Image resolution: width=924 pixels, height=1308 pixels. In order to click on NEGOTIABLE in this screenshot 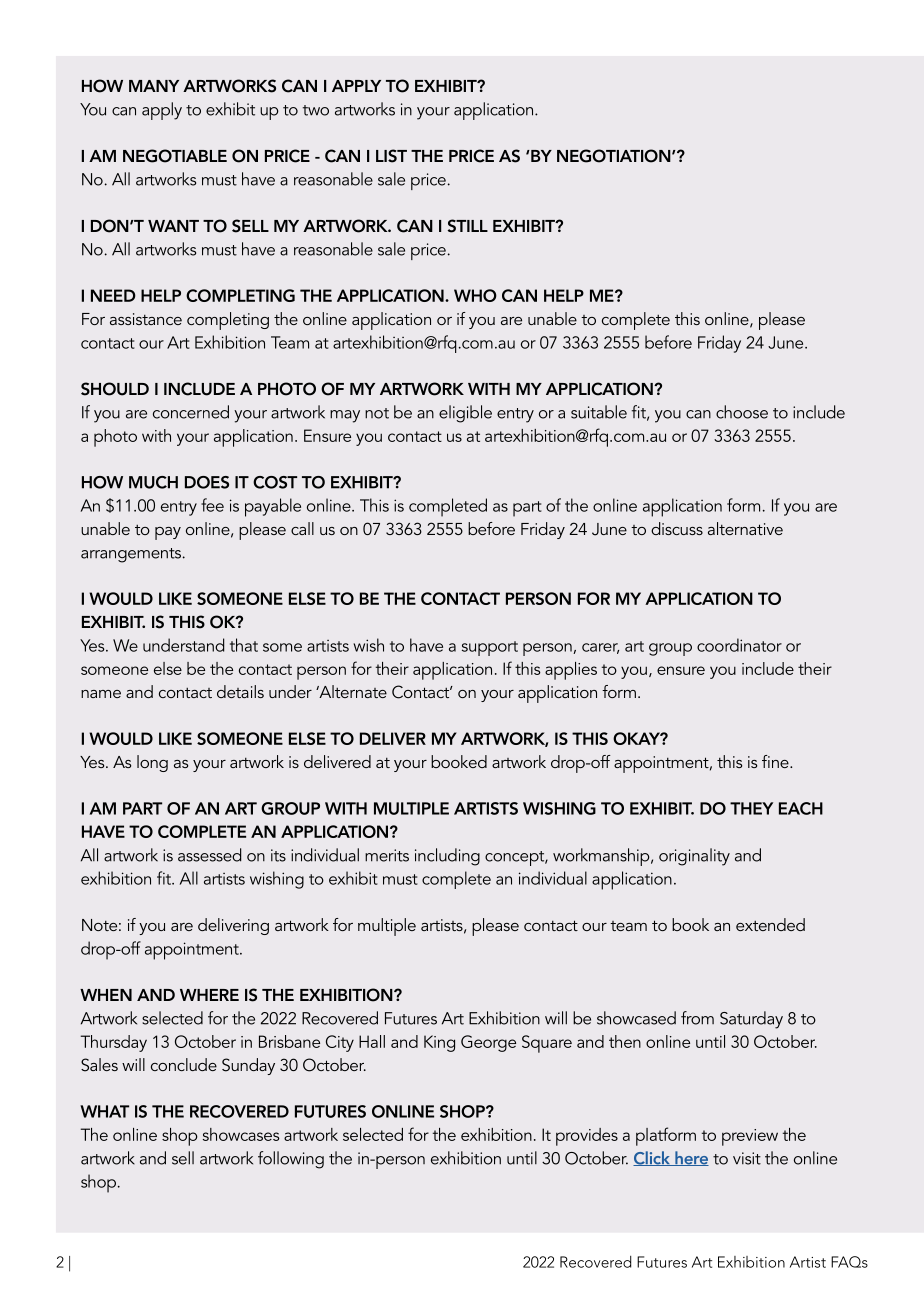, I will do `click(175, 156)`.
